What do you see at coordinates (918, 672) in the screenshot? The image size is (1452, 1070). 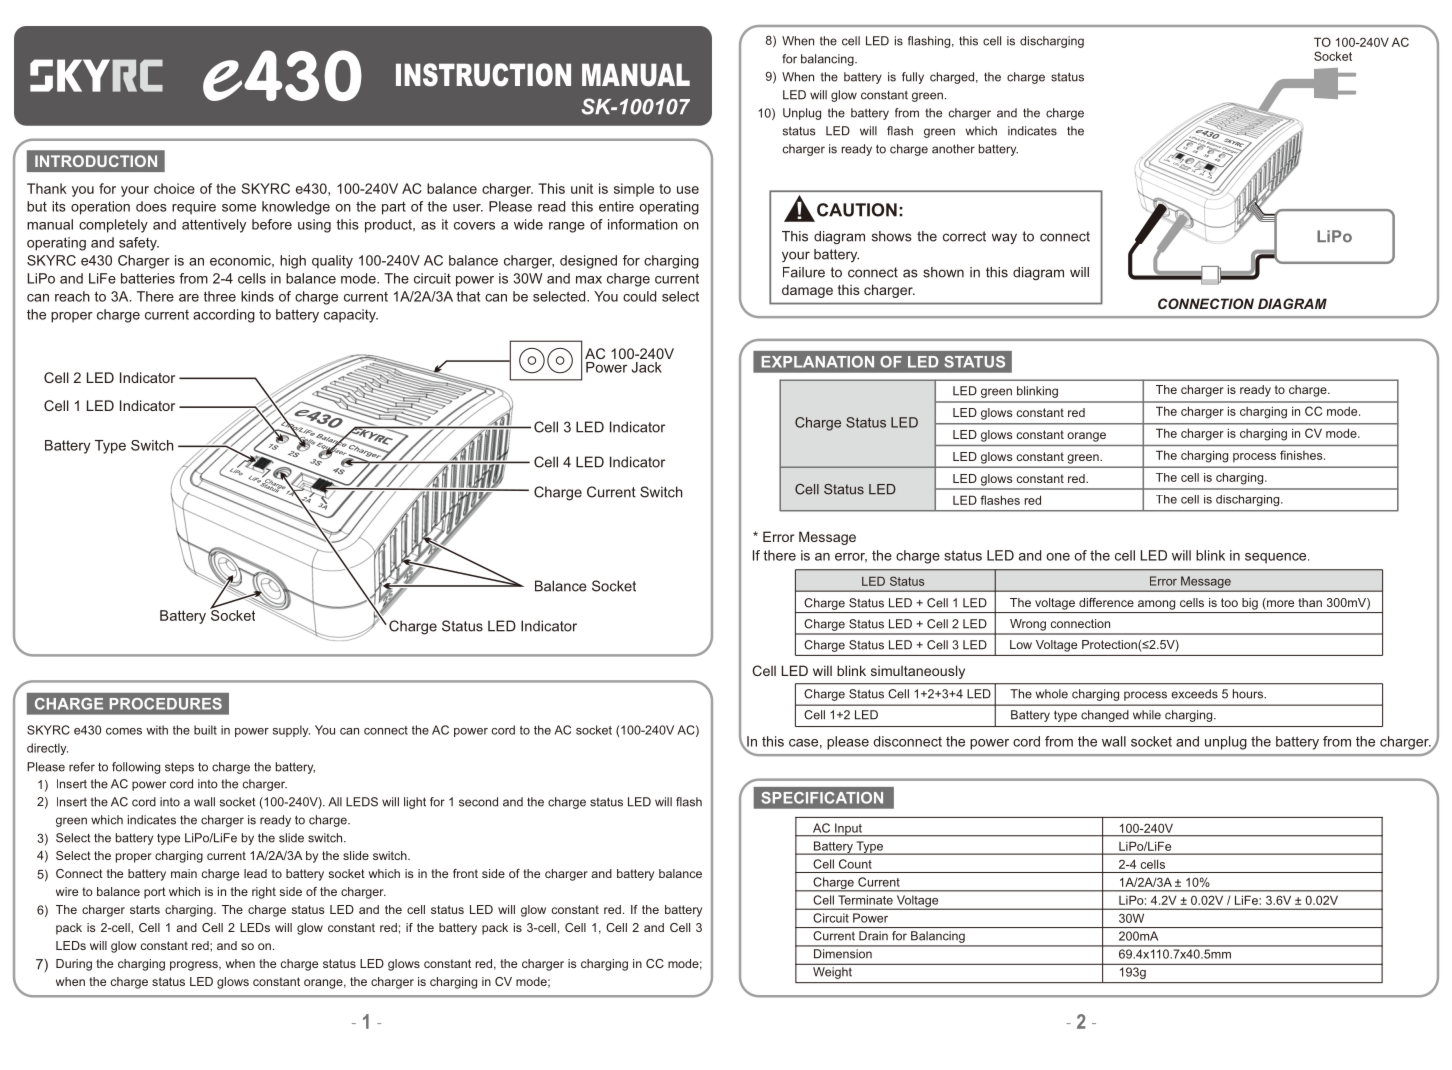 I see `simultaneously` at bounding box center [918, 672].
